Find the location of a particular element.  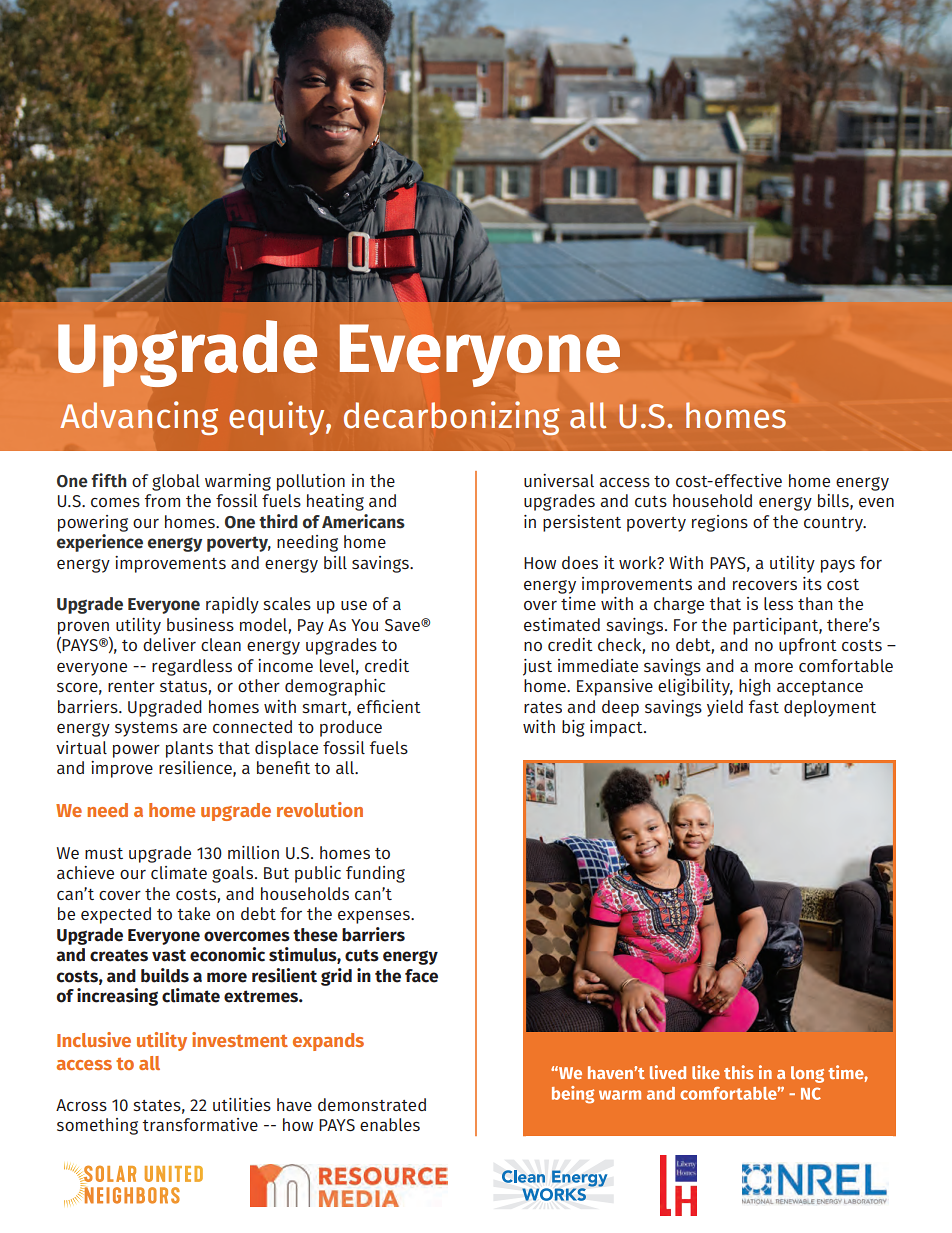

business is located at coordinates (200, 624).
